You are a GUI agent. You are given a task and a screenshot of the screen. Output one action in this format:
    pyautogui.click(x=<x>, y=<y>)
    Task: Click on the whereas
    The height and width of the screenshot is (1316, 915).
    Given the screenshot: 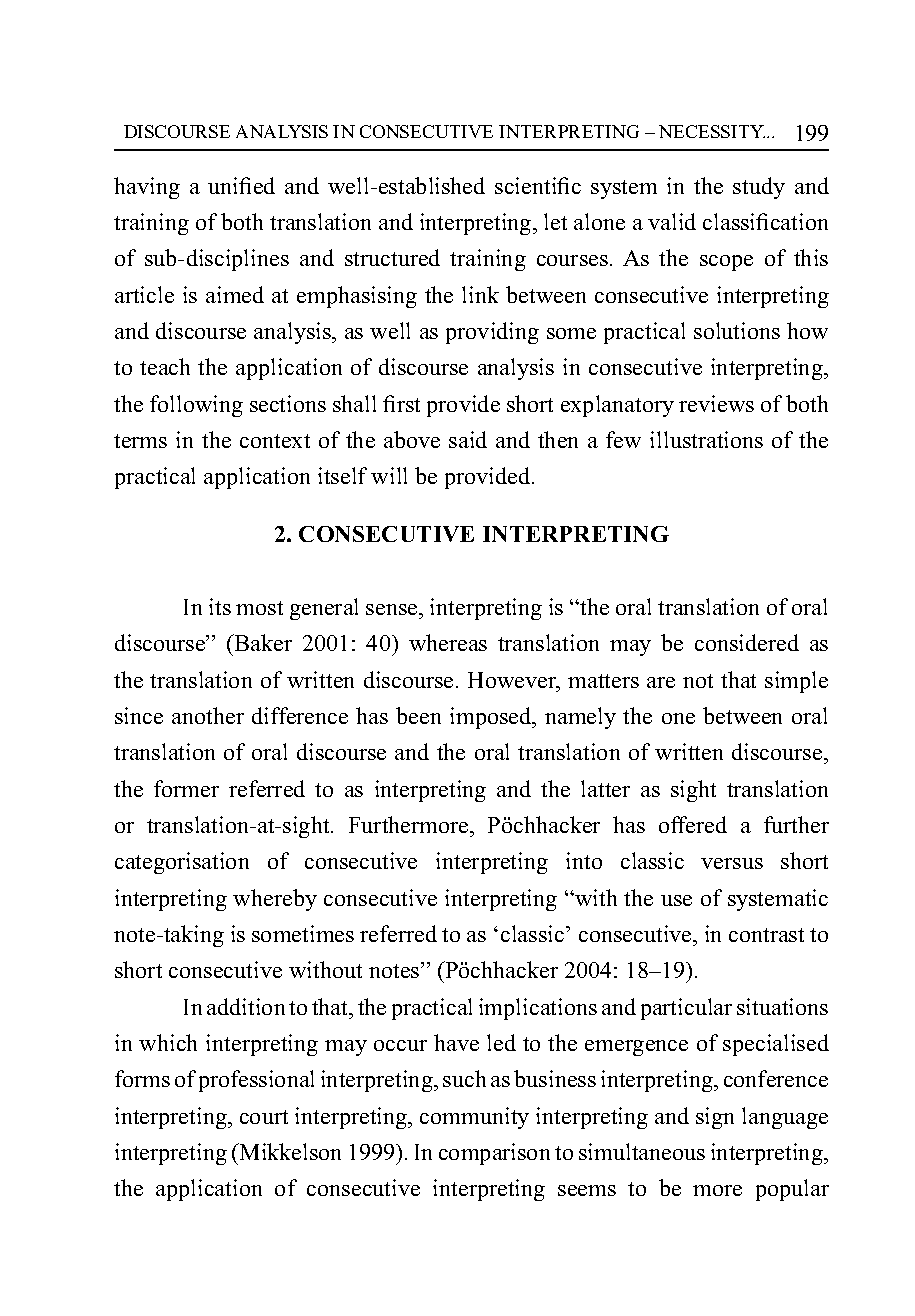 What is the action you would take?
    pyautogui.click(x=448, y=642)
